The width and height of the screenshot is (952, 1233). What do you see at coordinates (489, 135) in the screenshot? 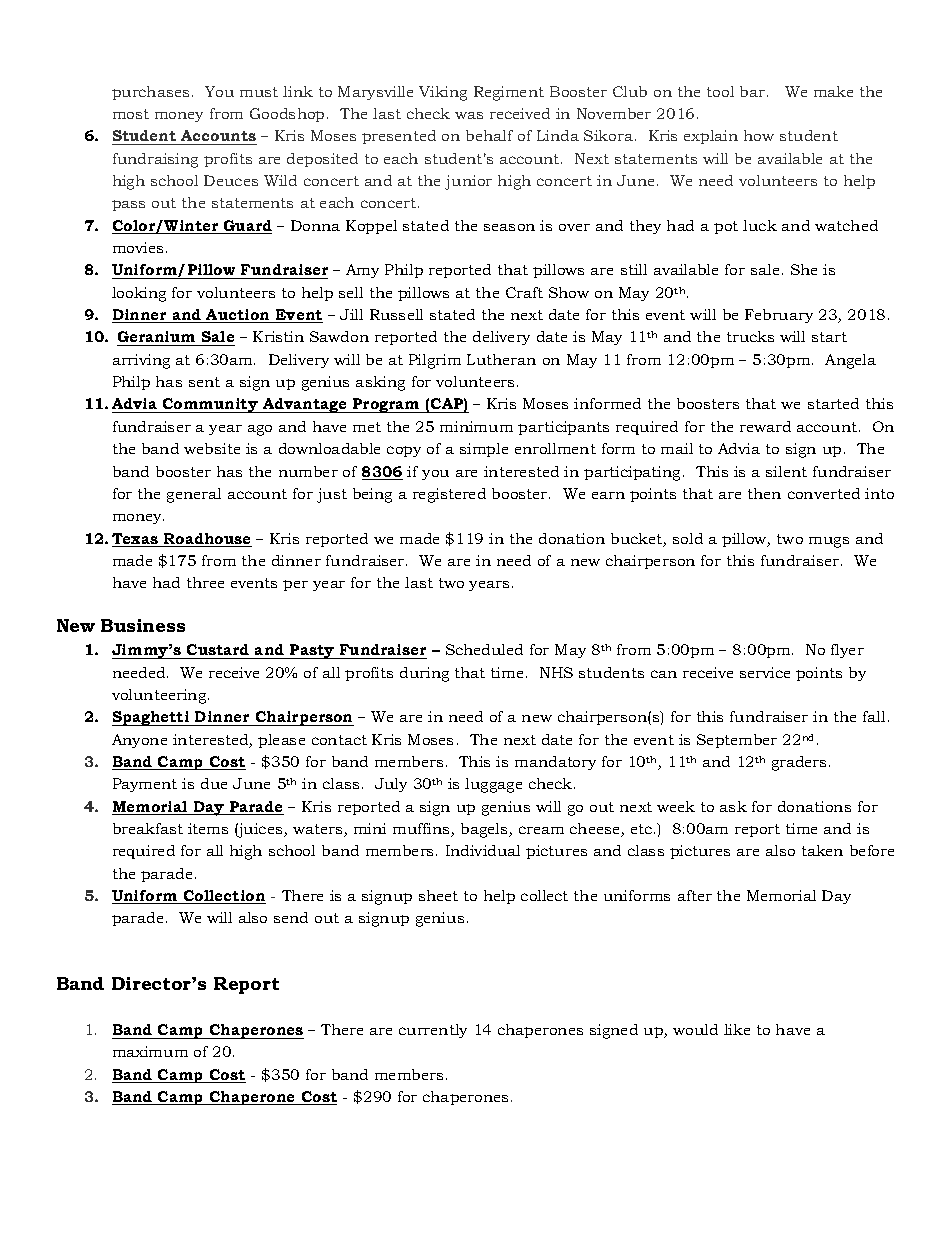
I see `behalf` at bounding box center [489, 135].
